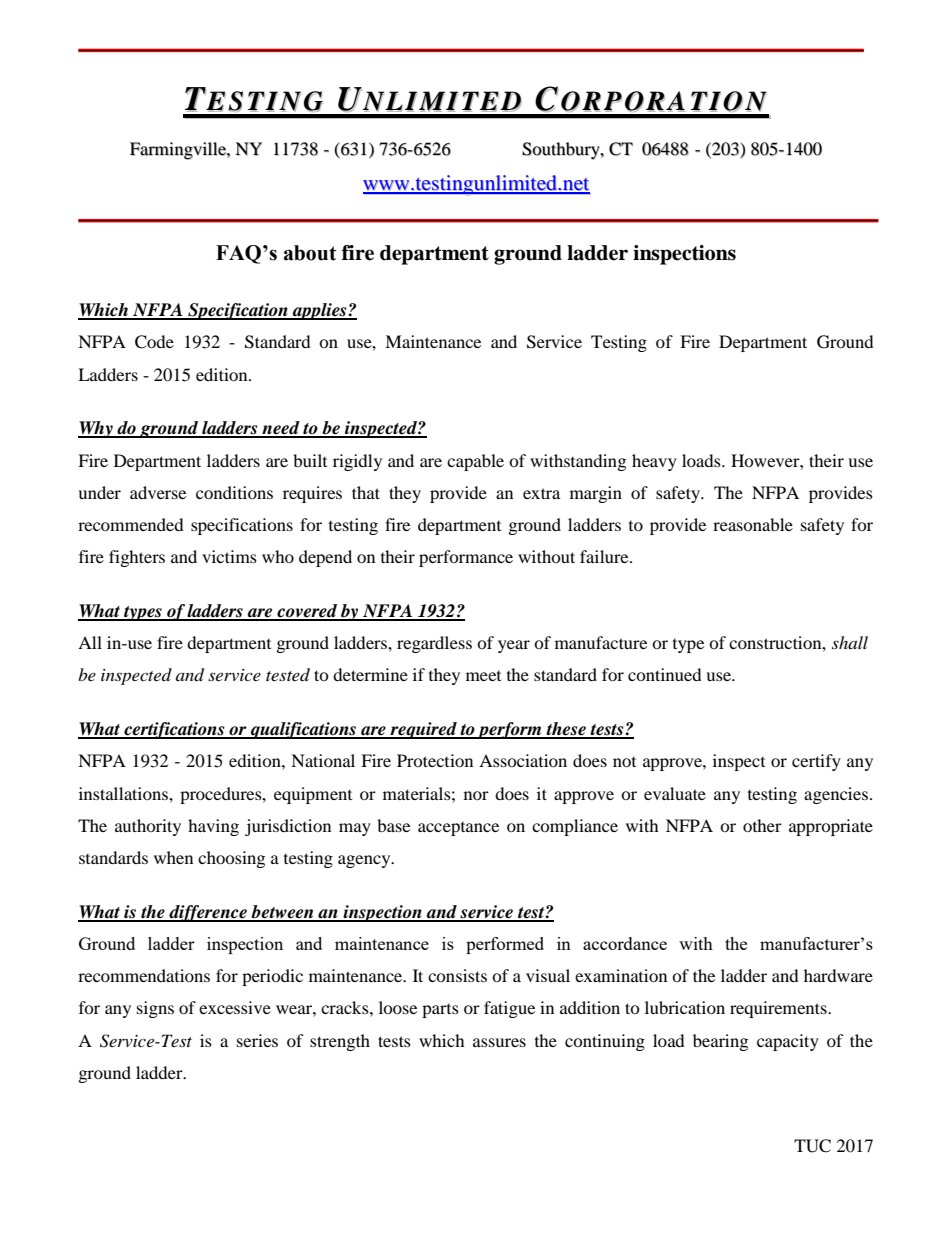  What do you see at coordinates (654, 462) in the screenshot?
I see `heavy` at bounding box center [654, 462].
